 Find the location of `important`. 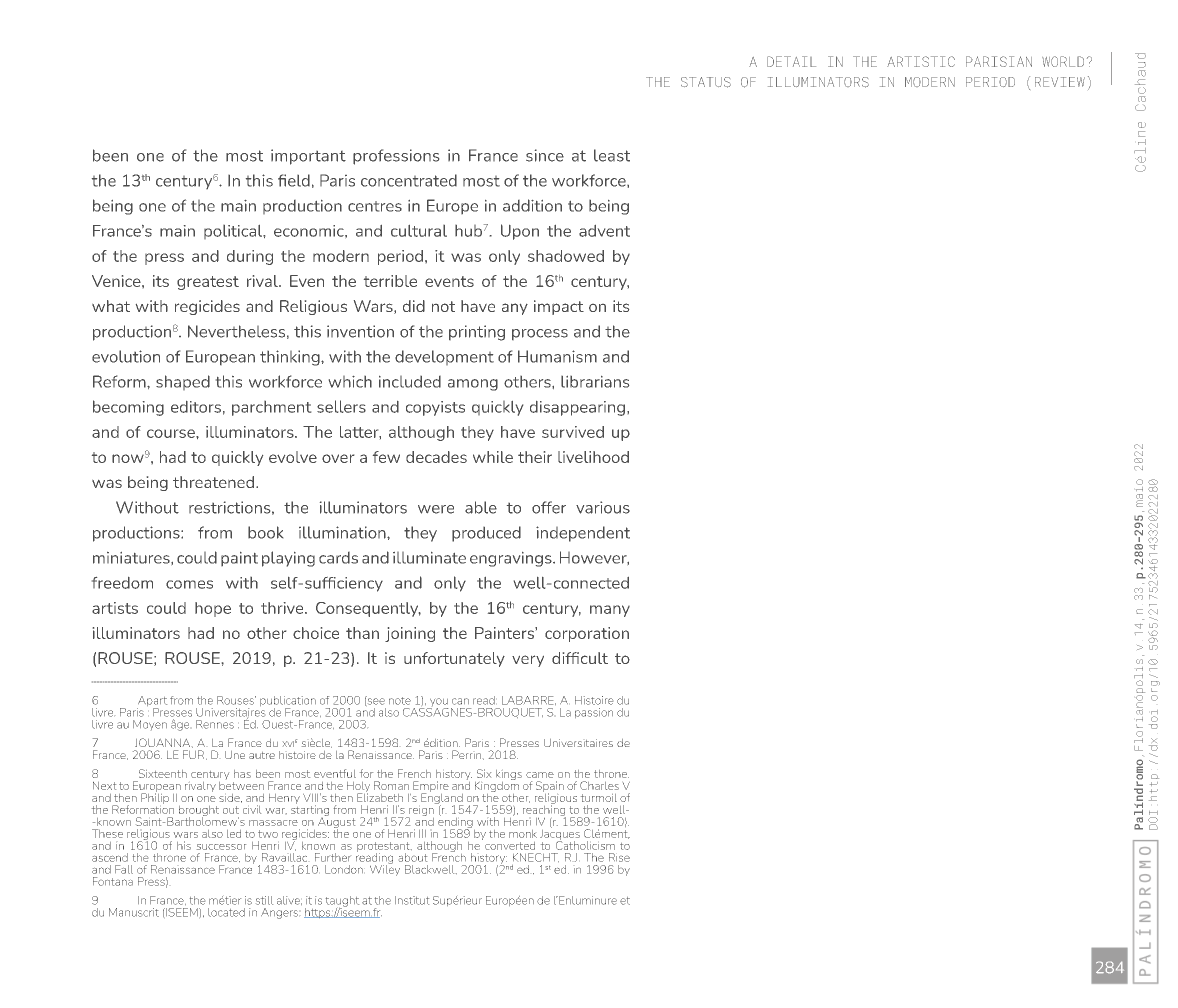

important is located at coordinates (308, 157).
